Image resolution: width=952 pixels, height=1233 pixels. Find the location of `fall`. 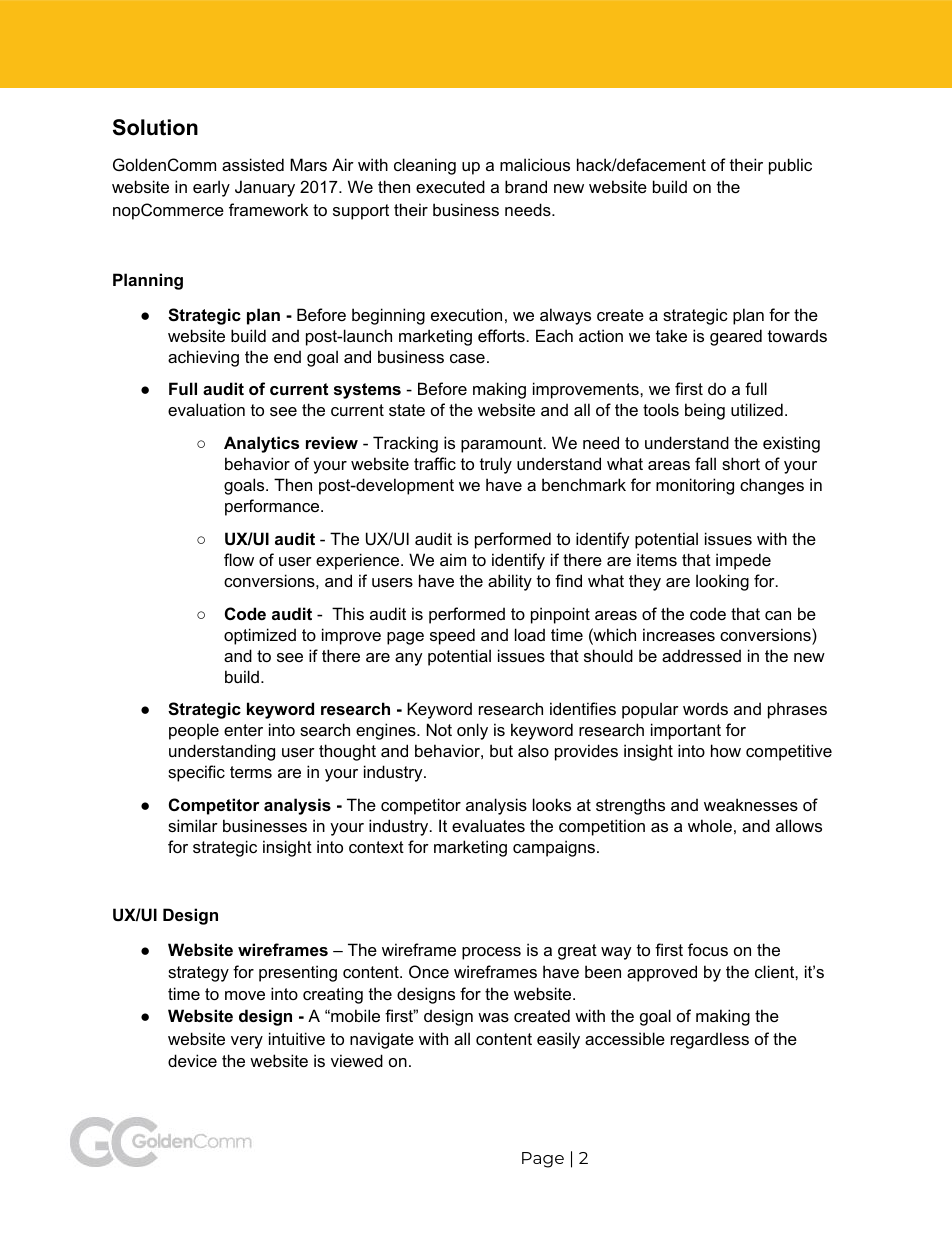

fall is located at coordinates (705, 463).
